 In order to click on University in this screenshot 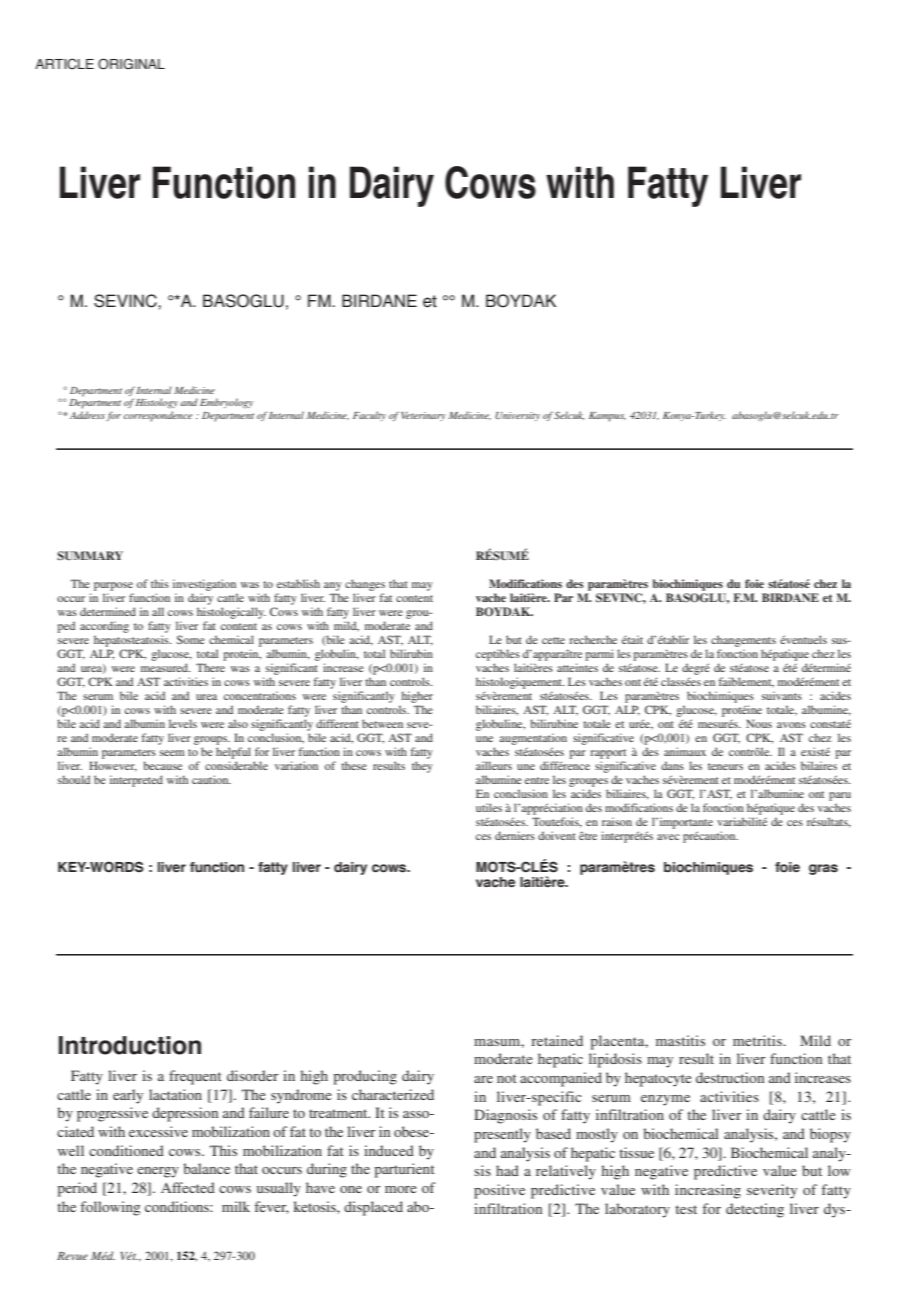, I will do `click(517, 416)`.
